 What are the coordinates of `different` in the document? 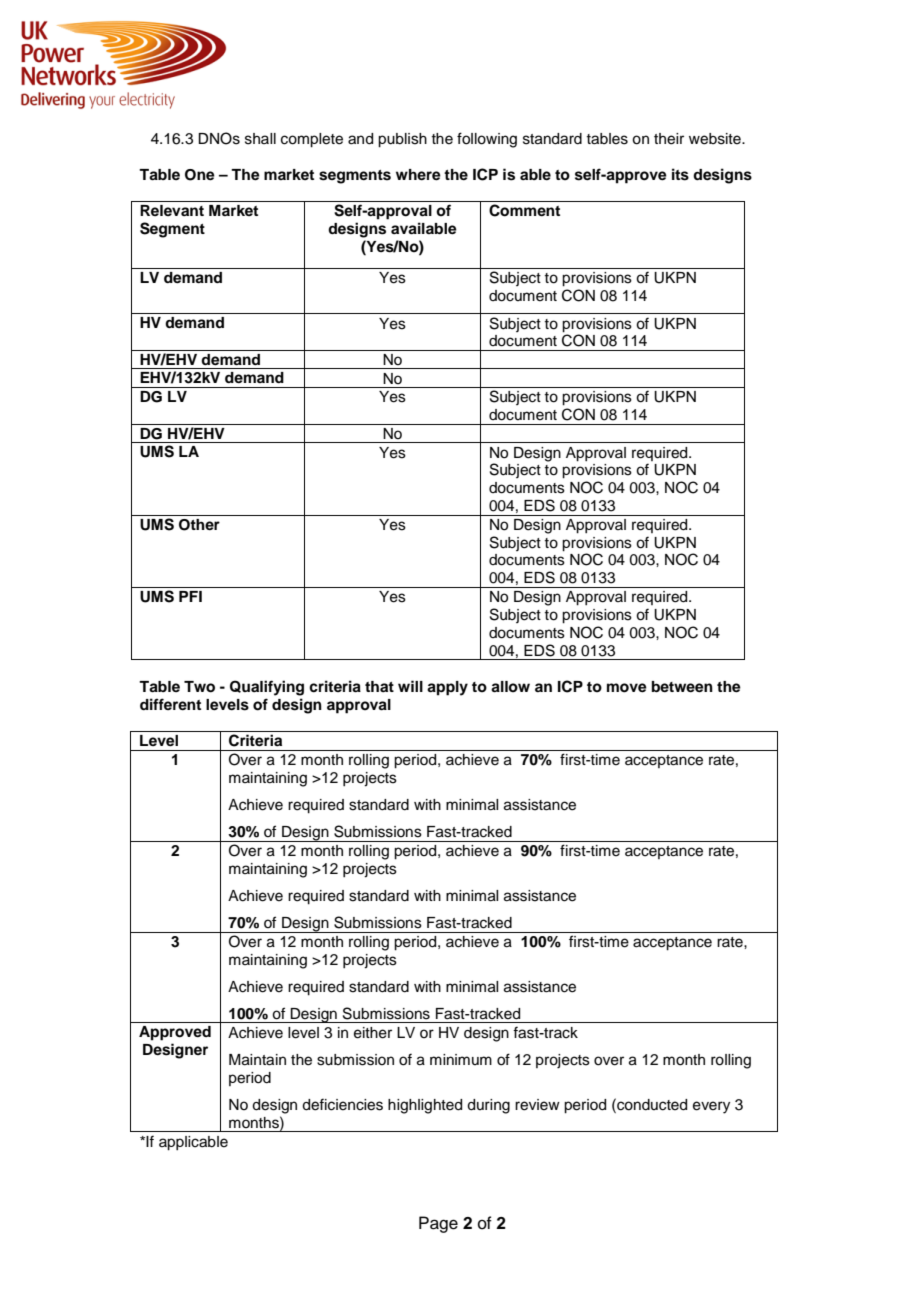 It's located at (170, 704).
